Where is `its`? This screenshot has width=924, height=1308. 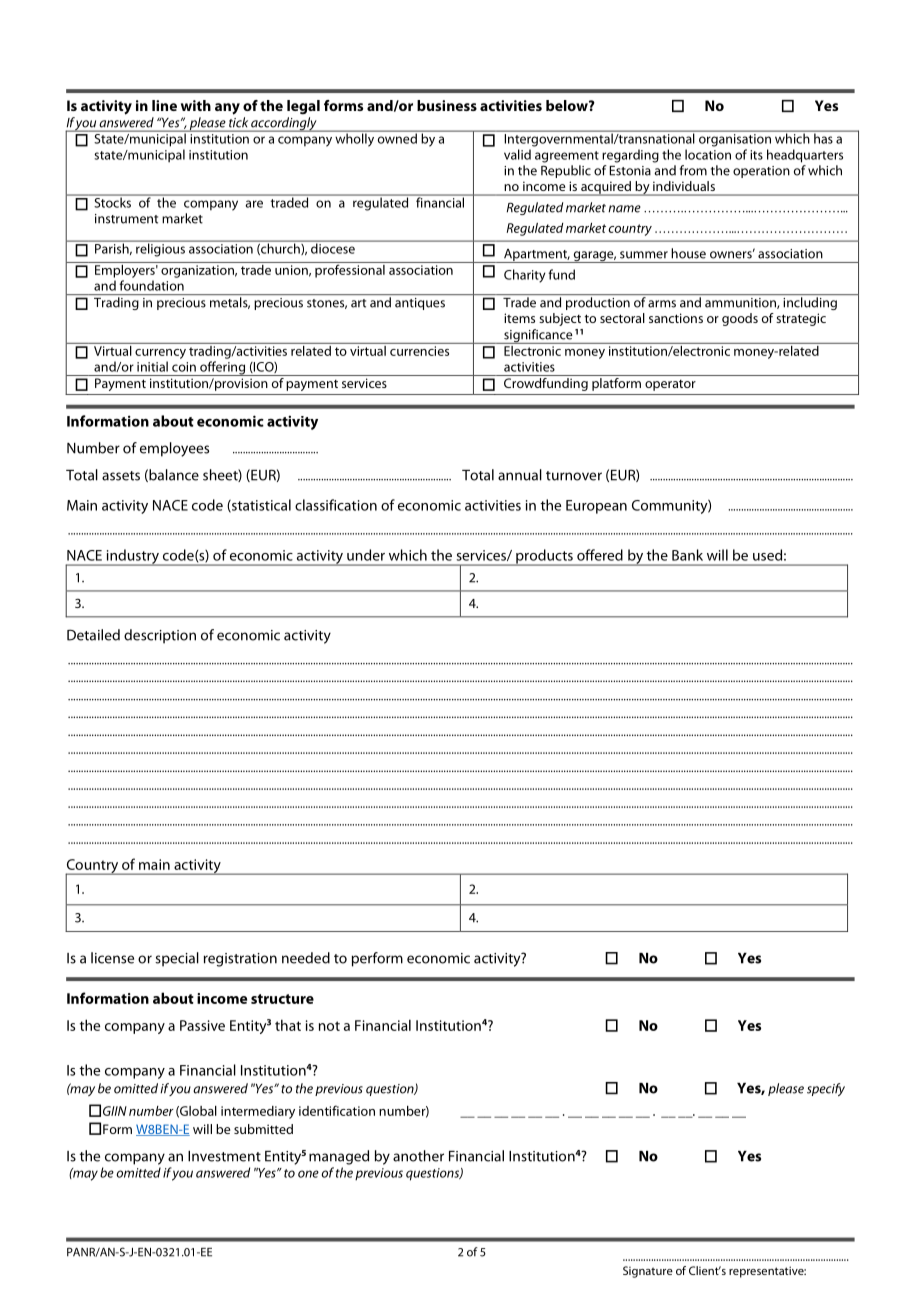
its is located at coordinates (756, 155).
